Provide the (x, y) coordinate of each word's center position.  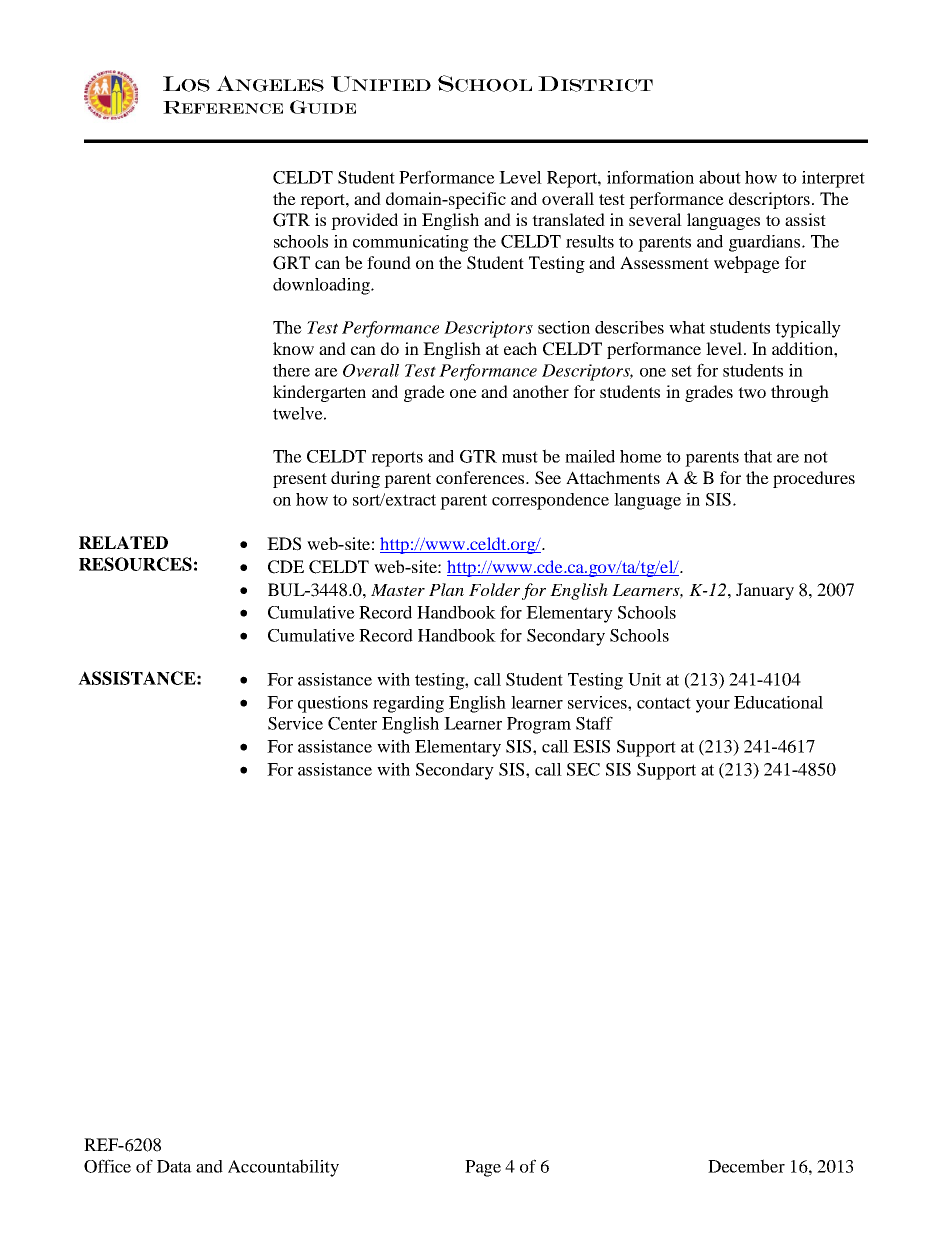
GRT (291, 263)
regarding (408, 704)
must (520, 457)
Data (174, 1166)
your (713, 706)
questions (333, 704)
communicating (411, 243)
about (720, 177)
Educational (778, 702)
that (758, 456)
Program (539, 725)
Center (352, 723)
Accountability (283, 1168)
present (300, 480)
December (746, 1166)
